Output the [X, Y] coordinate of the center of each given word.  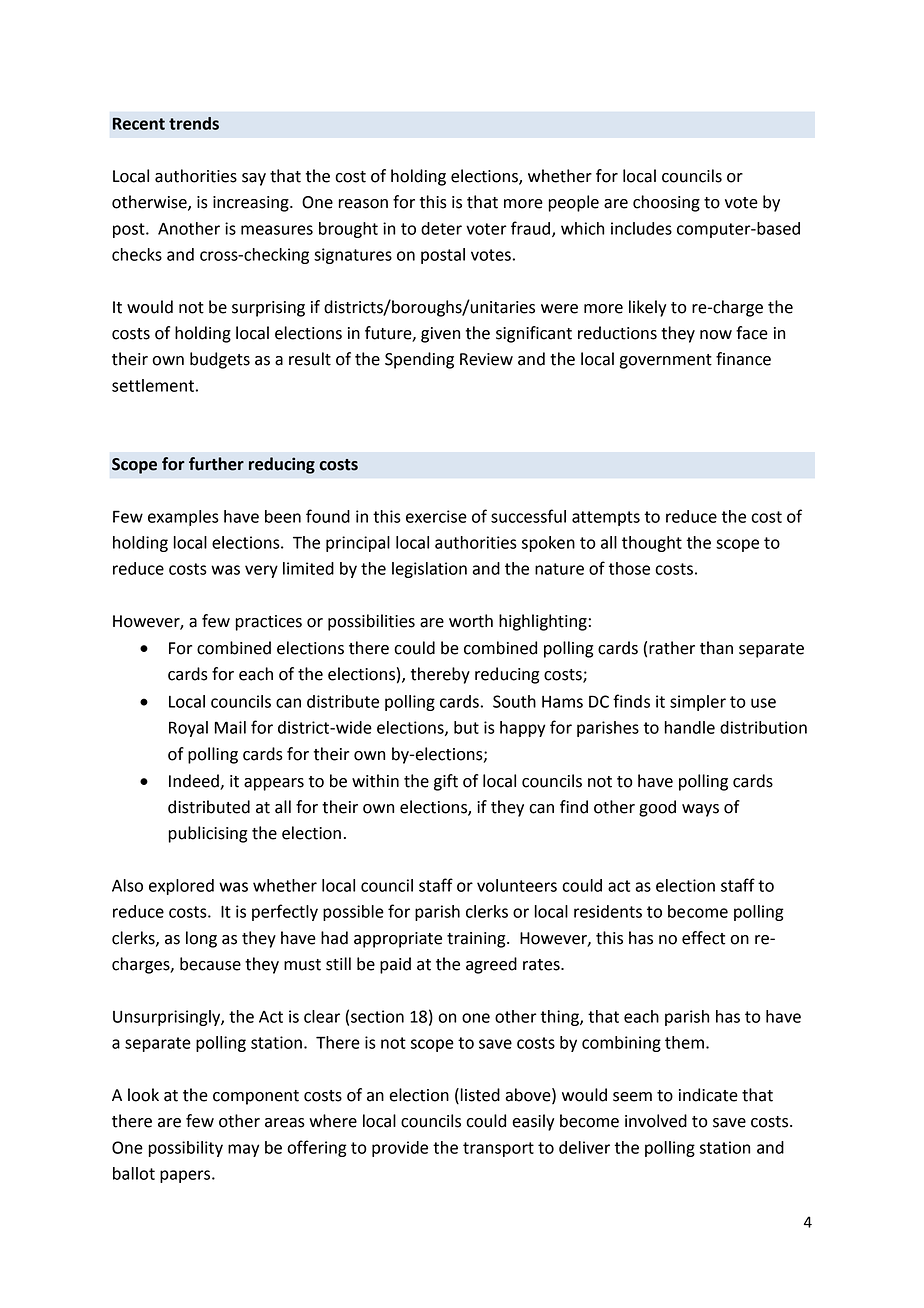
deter [441, 228]
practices [268, 623]
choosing [666, 203]
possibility [186, 1149]
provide [400, 1149]
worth [471, 621]
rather [672, 648]
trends [194, 123]
